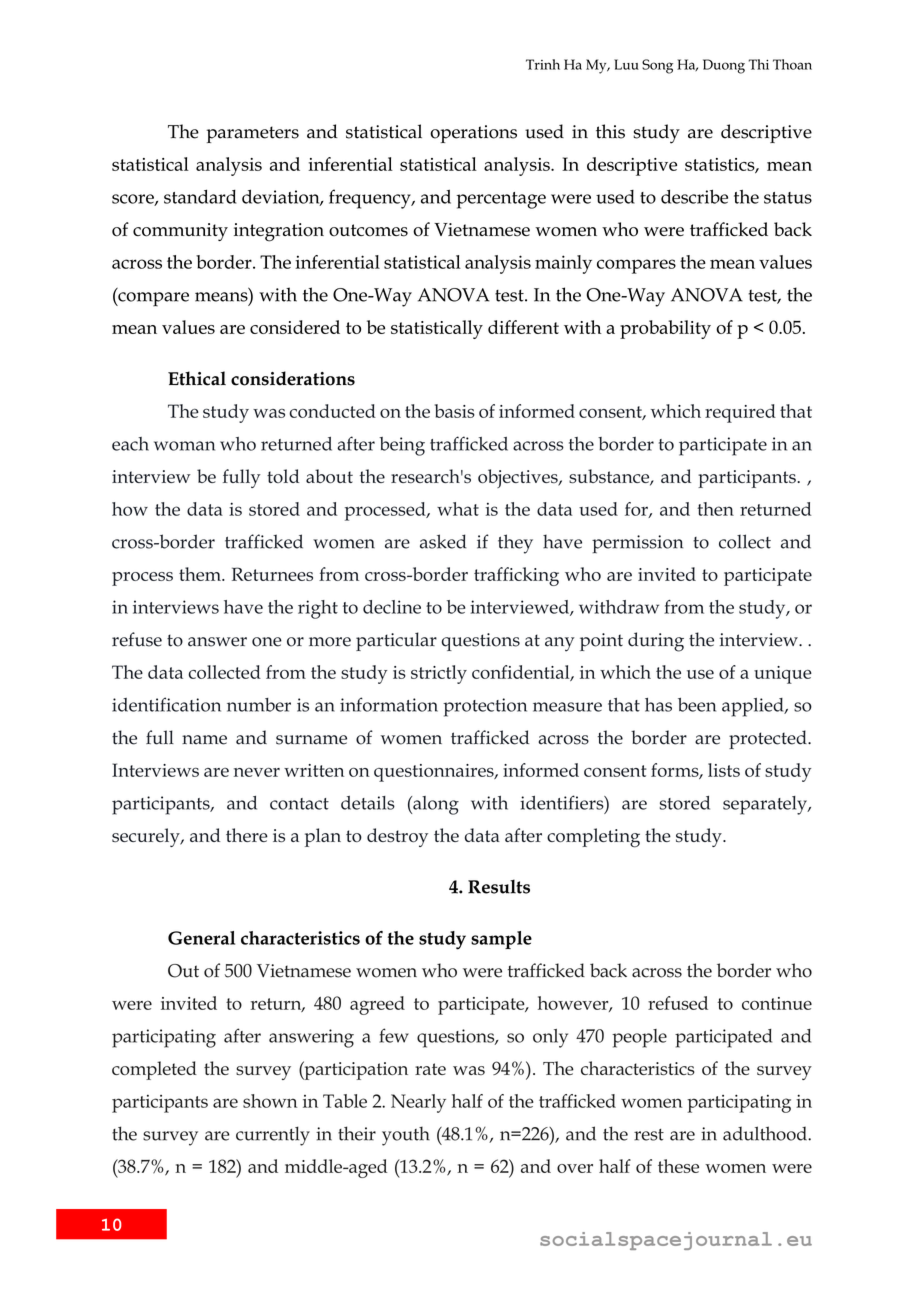 This screenshot has height=1308, width=924. What do you see at coordinates (593, 838) in the screenshot?
I see `completing` at bounding box center [593, 838].
